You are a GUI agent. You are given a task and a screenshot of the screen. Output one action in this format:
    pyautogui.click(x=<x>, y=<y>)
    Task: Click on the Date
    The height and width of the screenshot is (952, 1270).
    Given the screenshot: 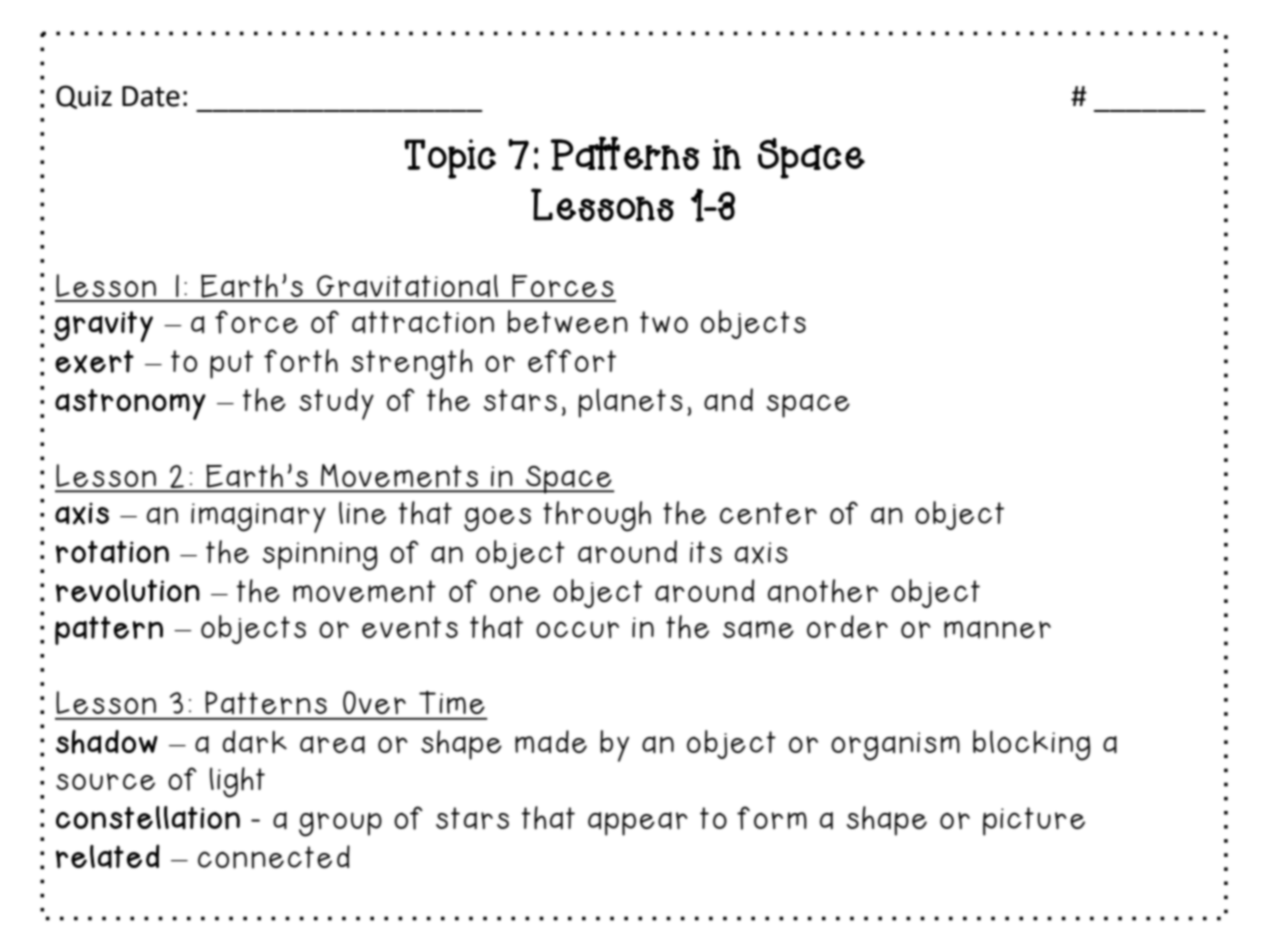 What is the action you would take?
    pyautogui.click(x=151, y=96)
